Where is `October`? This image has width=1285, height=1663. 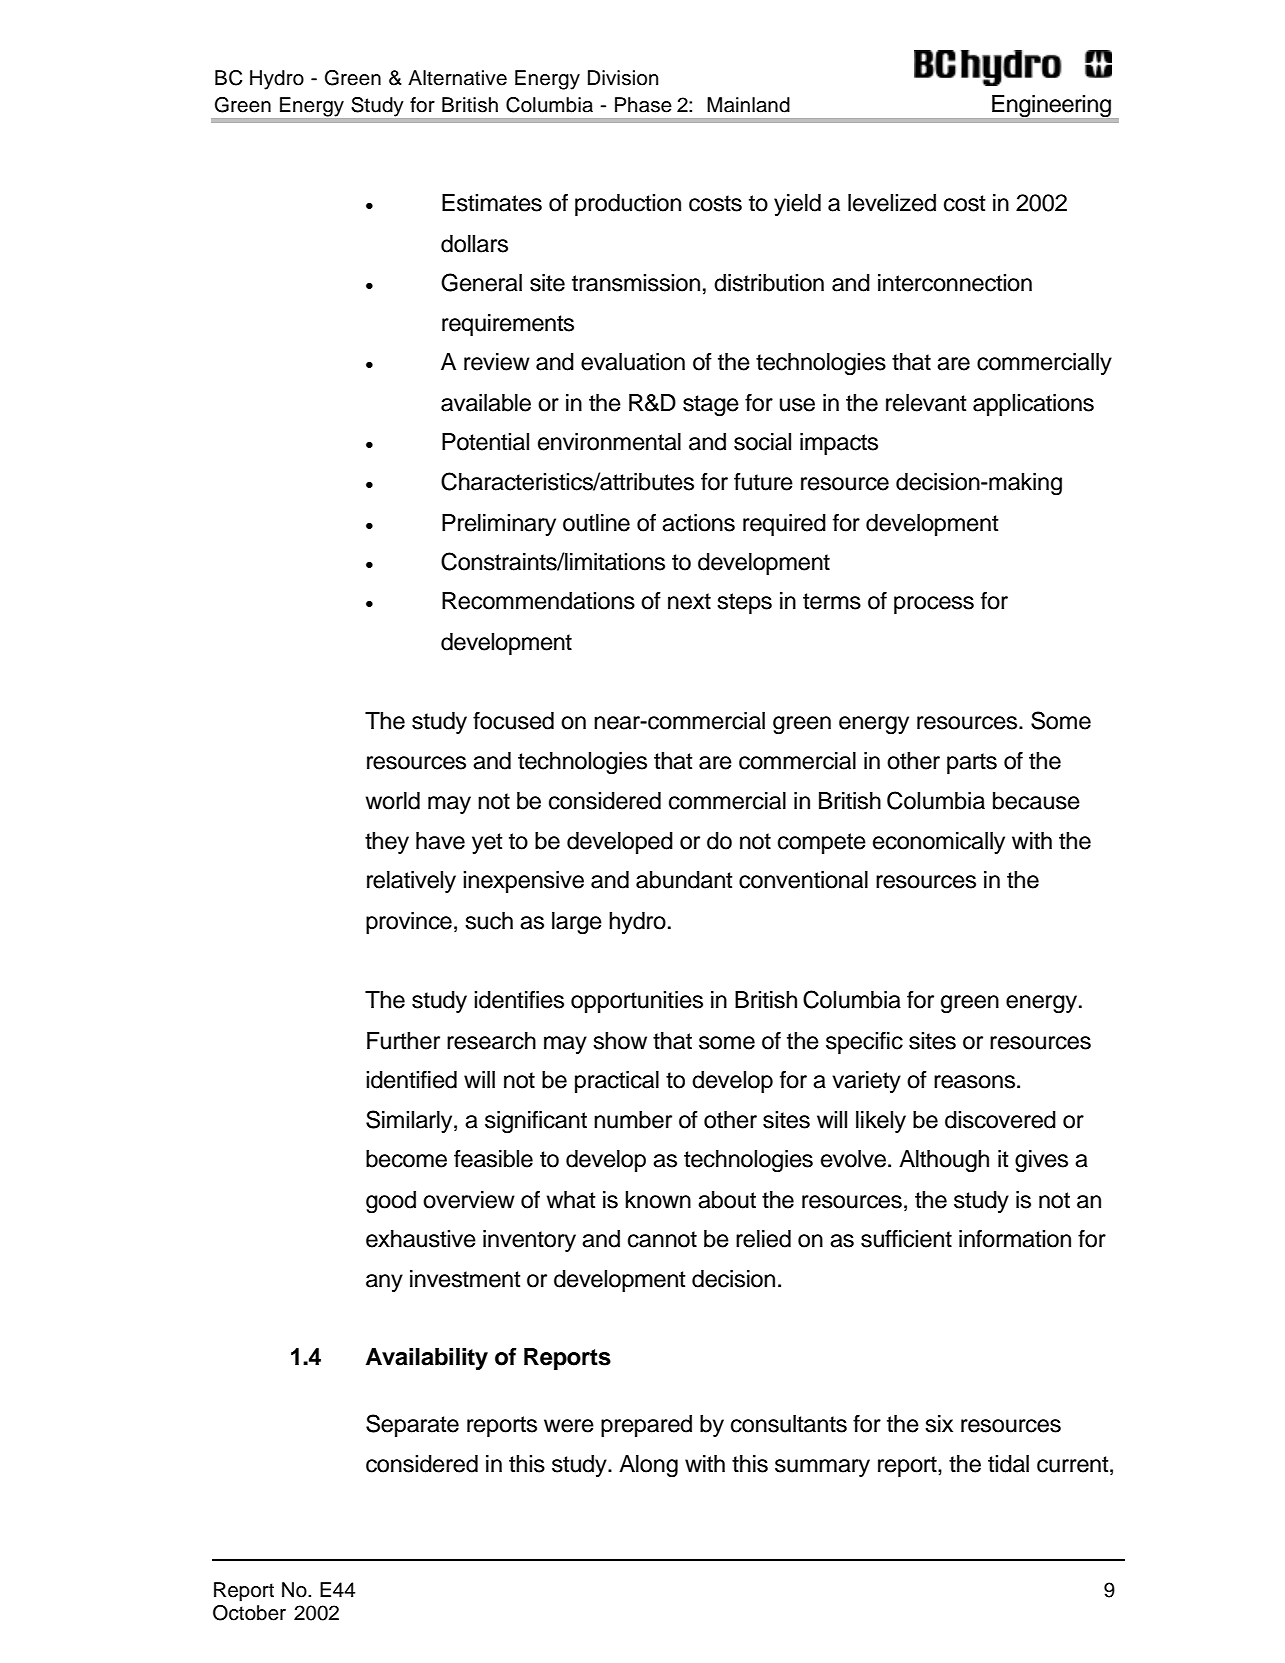
October is located at coordinates (249, 1613).
